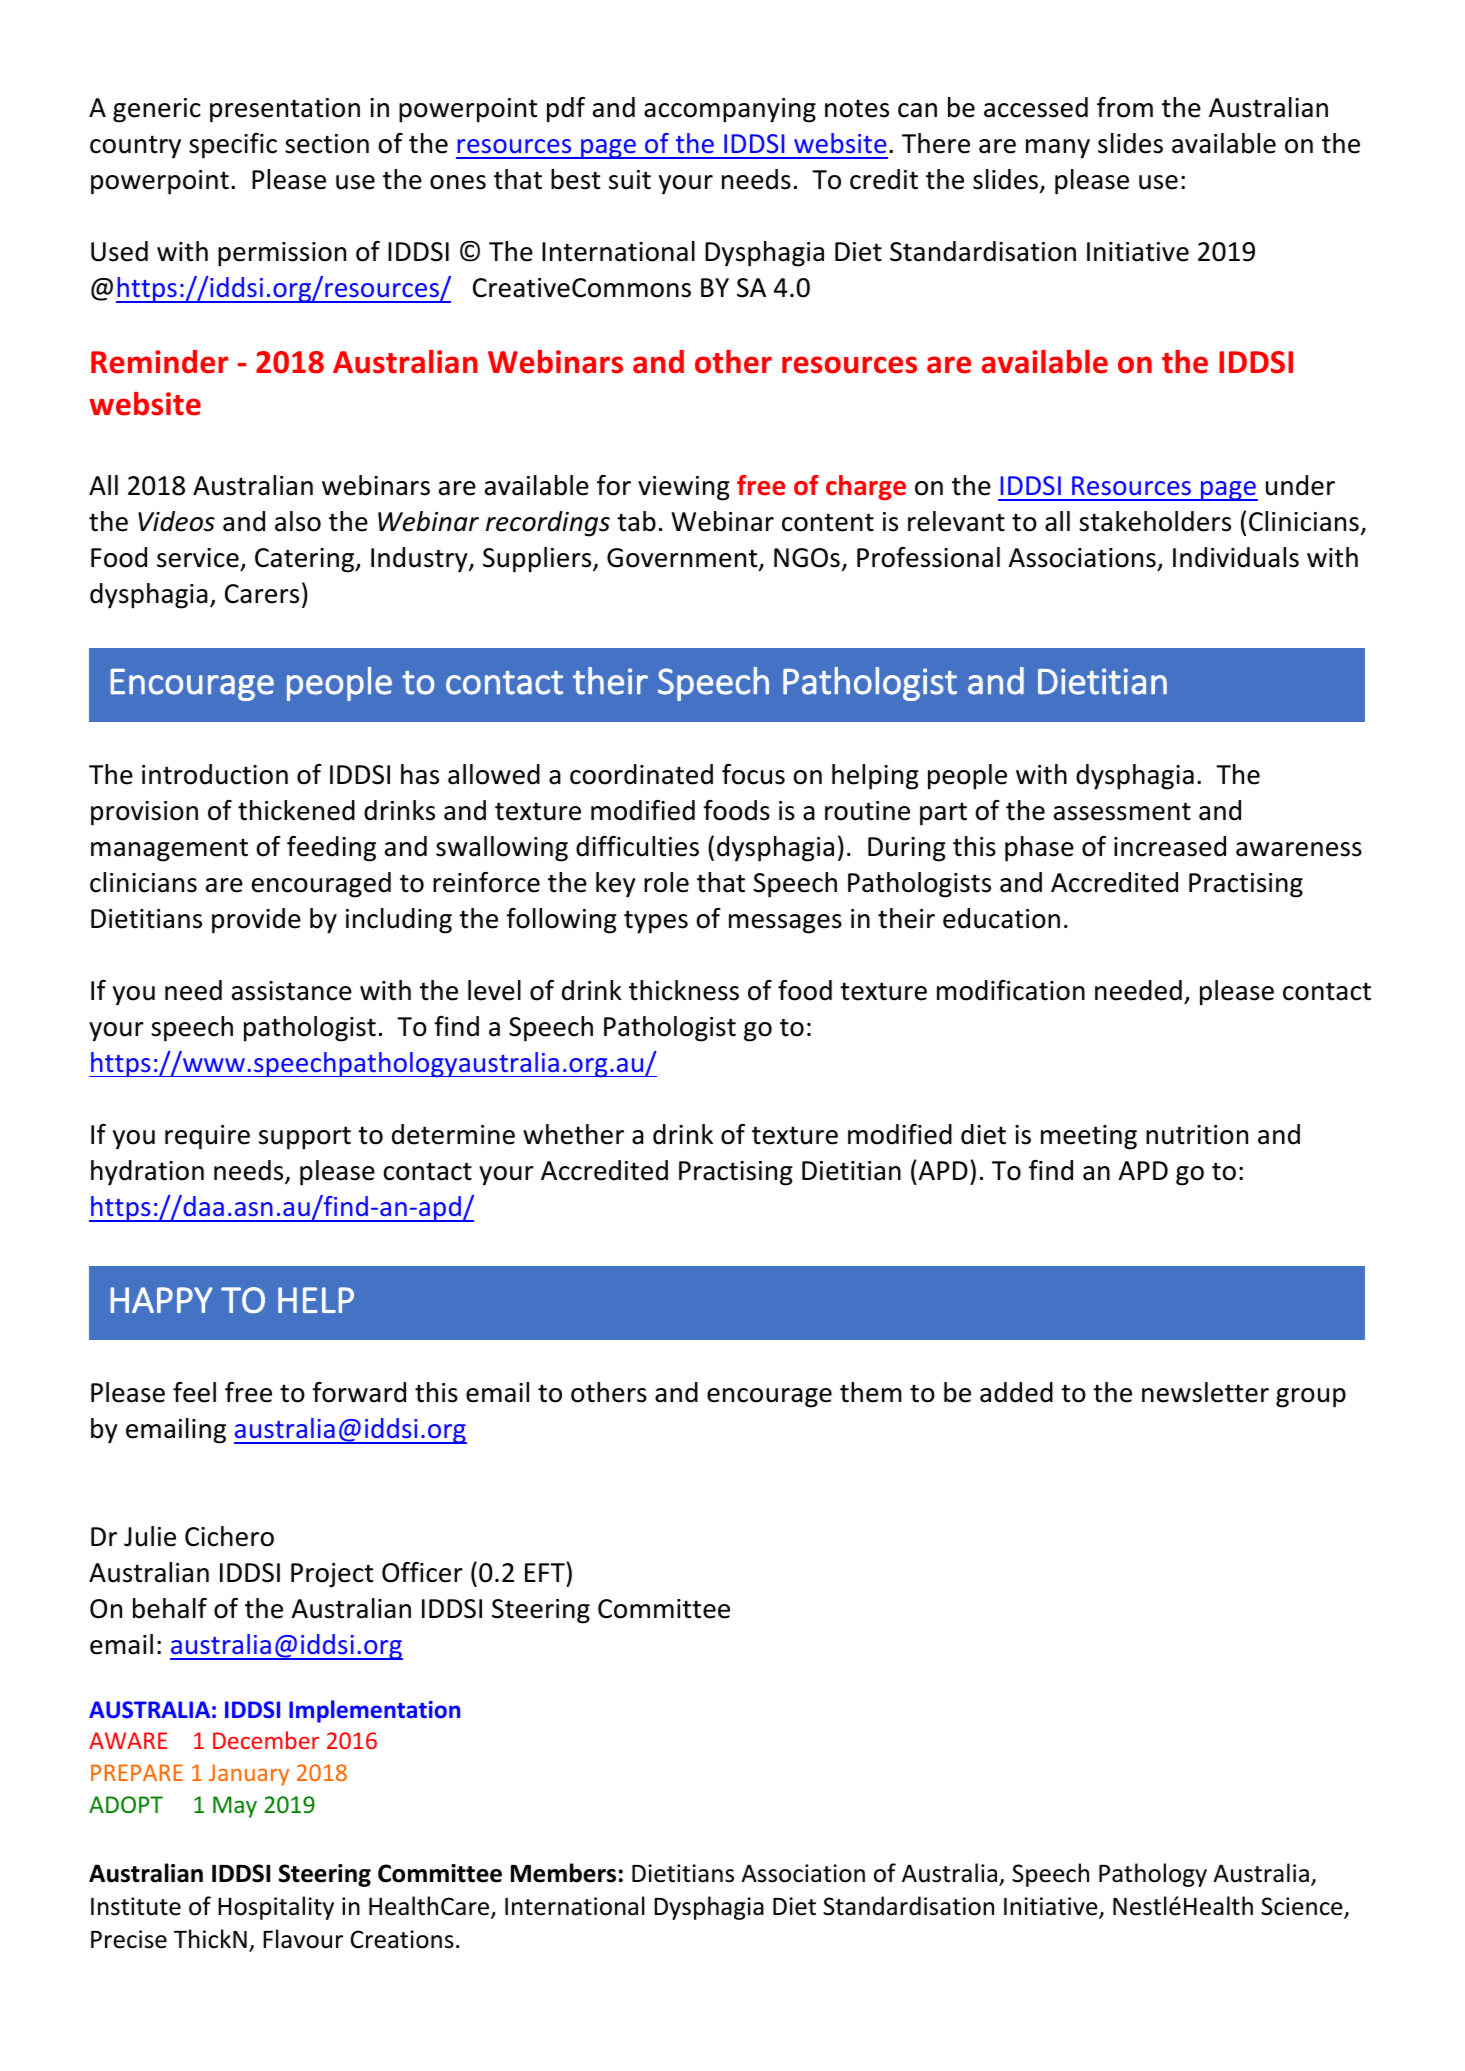 This screenshot has width=1465, height=2071. I want to click on from, so click(1125, 107).
